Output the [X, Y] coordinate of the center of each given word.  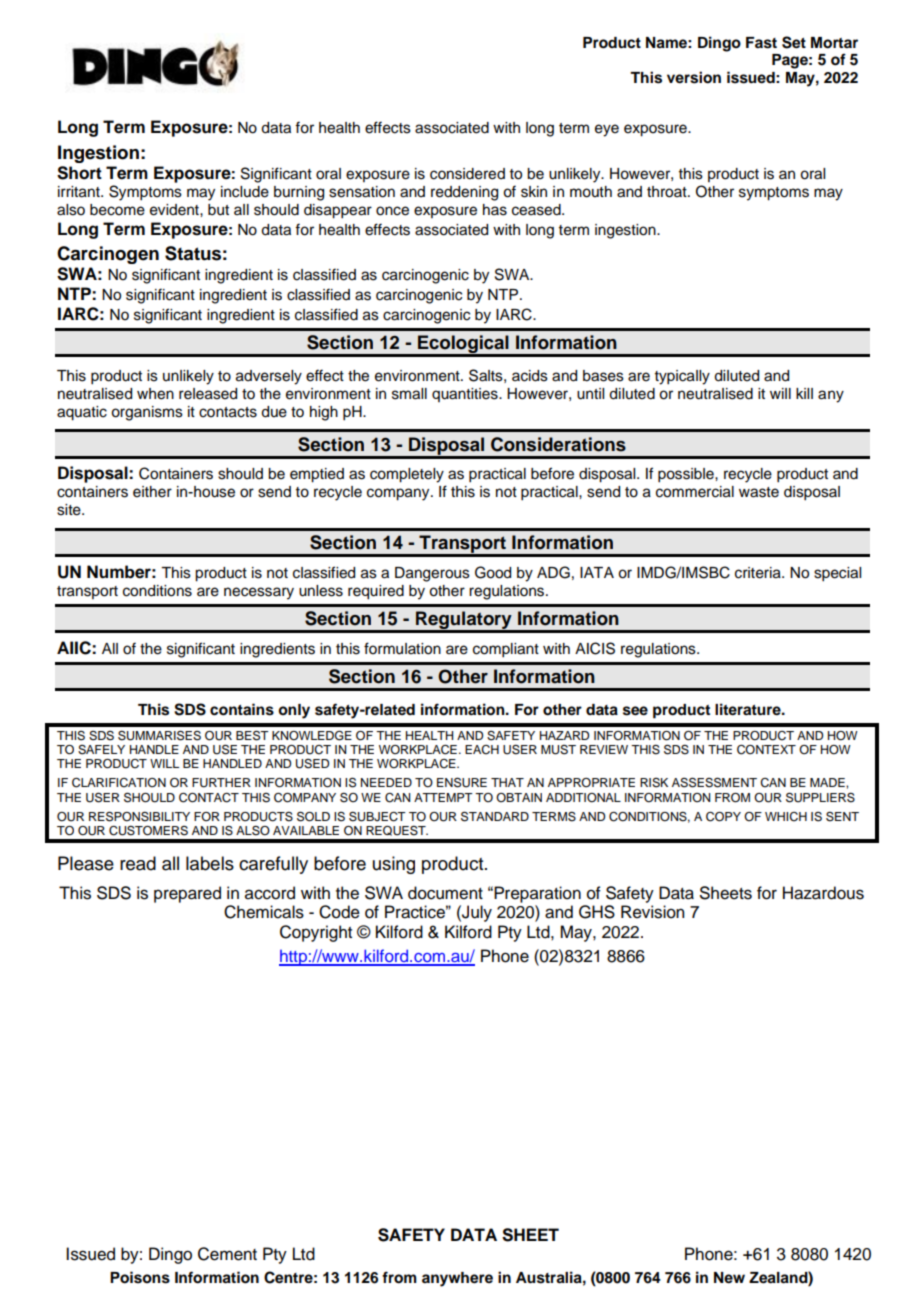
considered [467, 174]
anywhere [457, 1279]
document [445, 893]
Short [79, 173]
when [155, 394]
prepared [187, 894]
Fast [761, 43]
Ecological [463, 345]
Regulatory [464, 621]
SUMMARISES [159, 735]
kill [804, 393]
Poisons [140, 1277]
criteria [759, 573]
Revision [652, 912]
